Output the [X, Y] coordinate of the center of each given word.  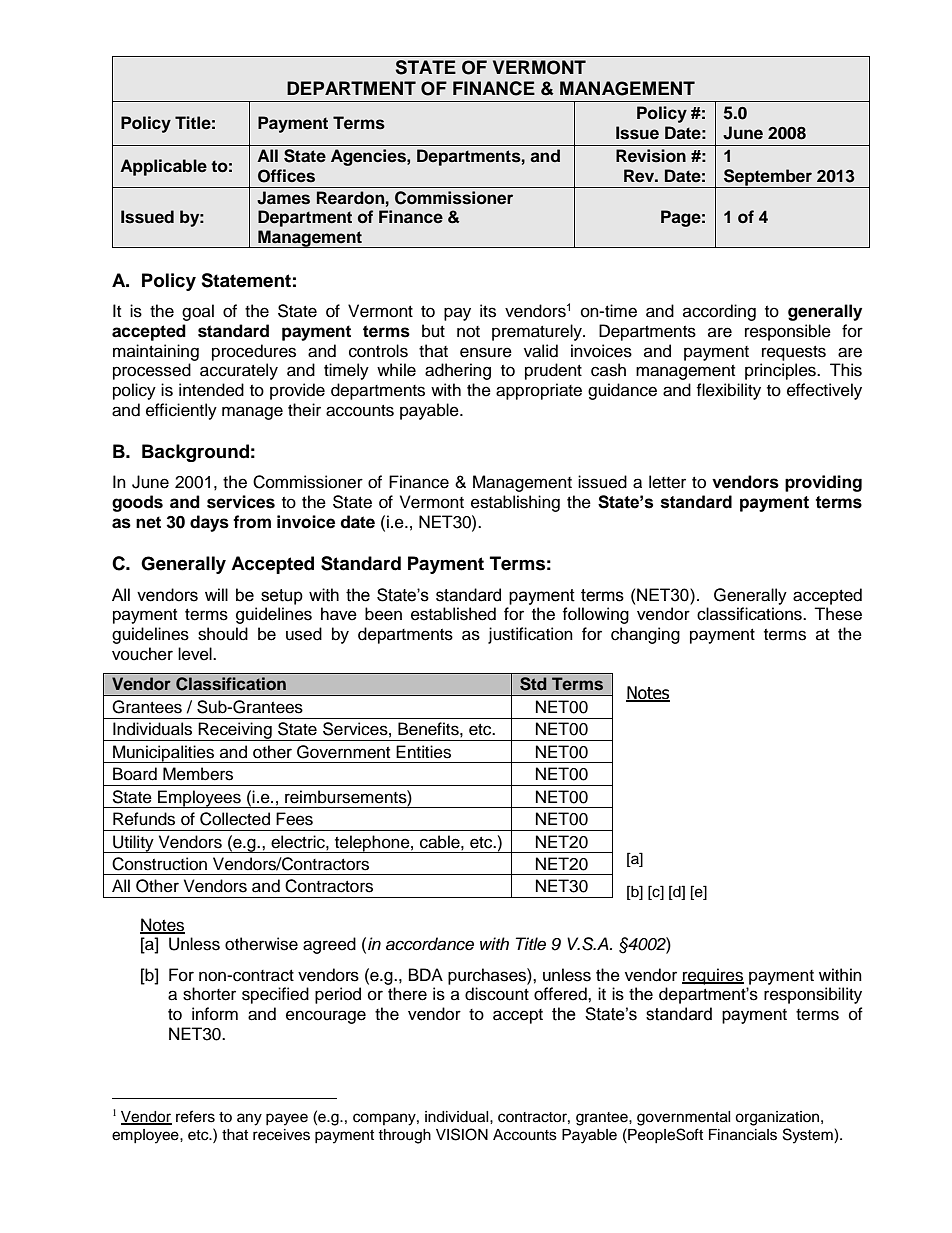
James [283, 198]
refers [195, 1116]
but [433, 331]
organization [778, 1118]
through [404, 1136]
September [768, 178]
